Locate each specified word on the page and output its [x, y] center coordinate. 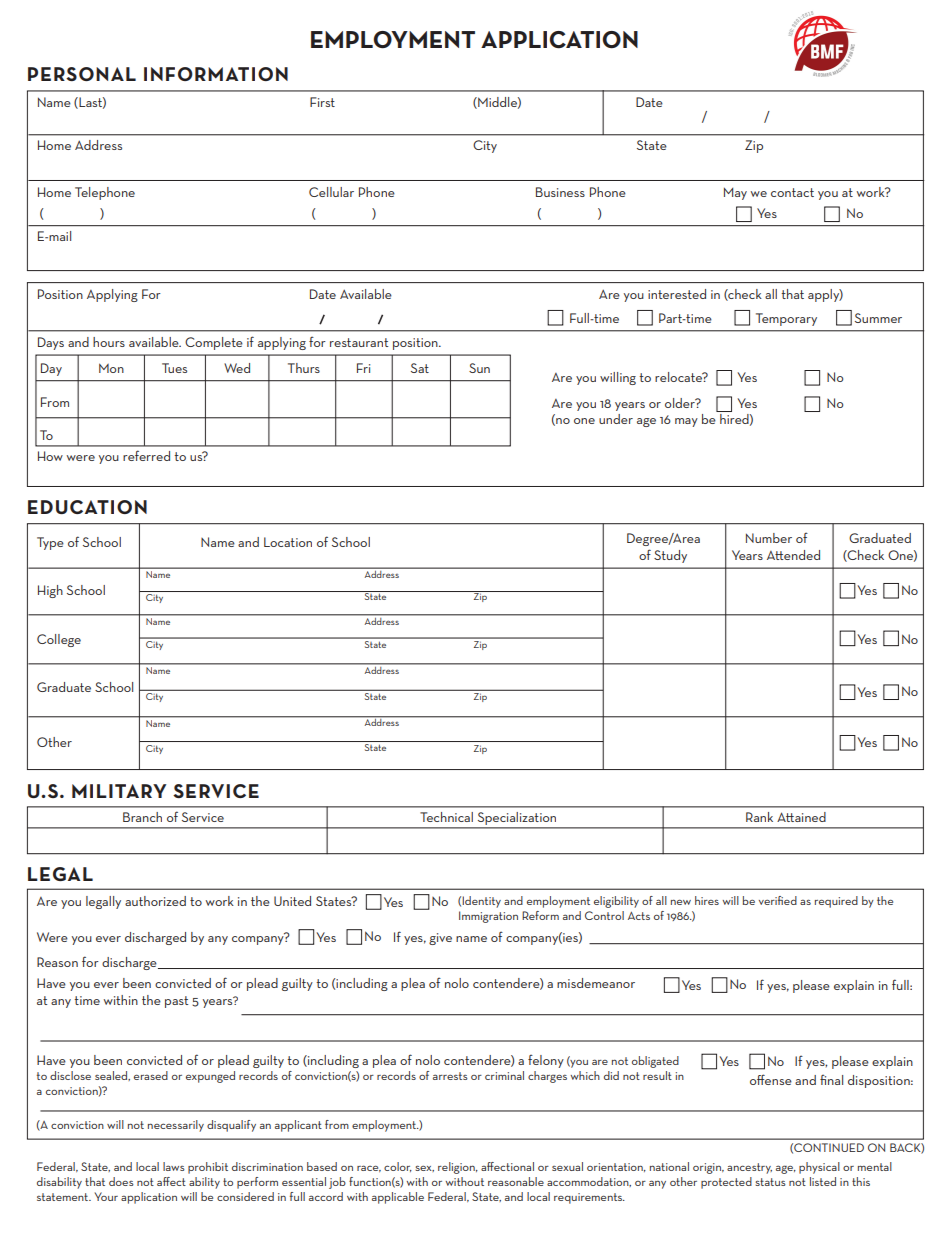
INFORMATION [216, 74]
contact [792, 192]
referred [146, 455]
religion [457, 1168]
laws [174, 1166]
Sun [479, 368]
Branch [142, 817]
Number [769, 538]
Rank [759, 817]
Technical [446, 817]
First [322, 102]
